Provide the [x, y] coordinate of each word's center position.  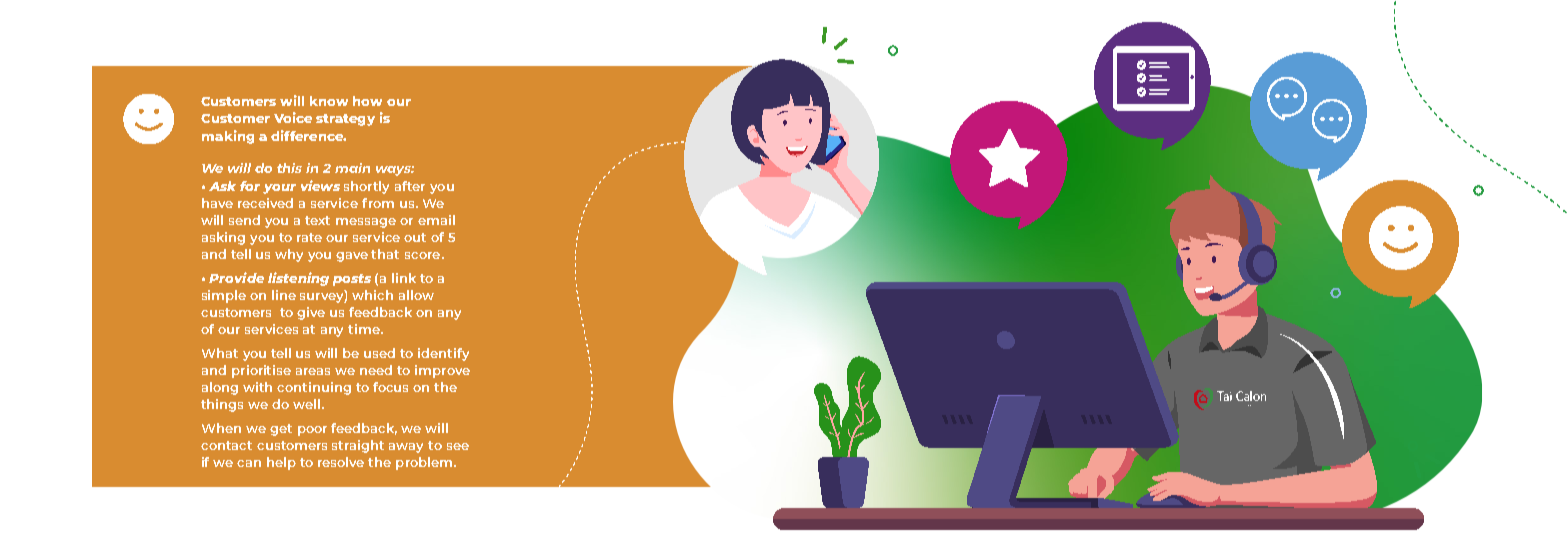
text [317, 220]
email [436, 220]
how [367, 101]
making [228, 137]
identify [443, 354]
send [244, 220]
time [365, 329]
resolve [341, 462]
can [249, 463]
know [329, 101]
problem [425, 463]
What [220, 353]
